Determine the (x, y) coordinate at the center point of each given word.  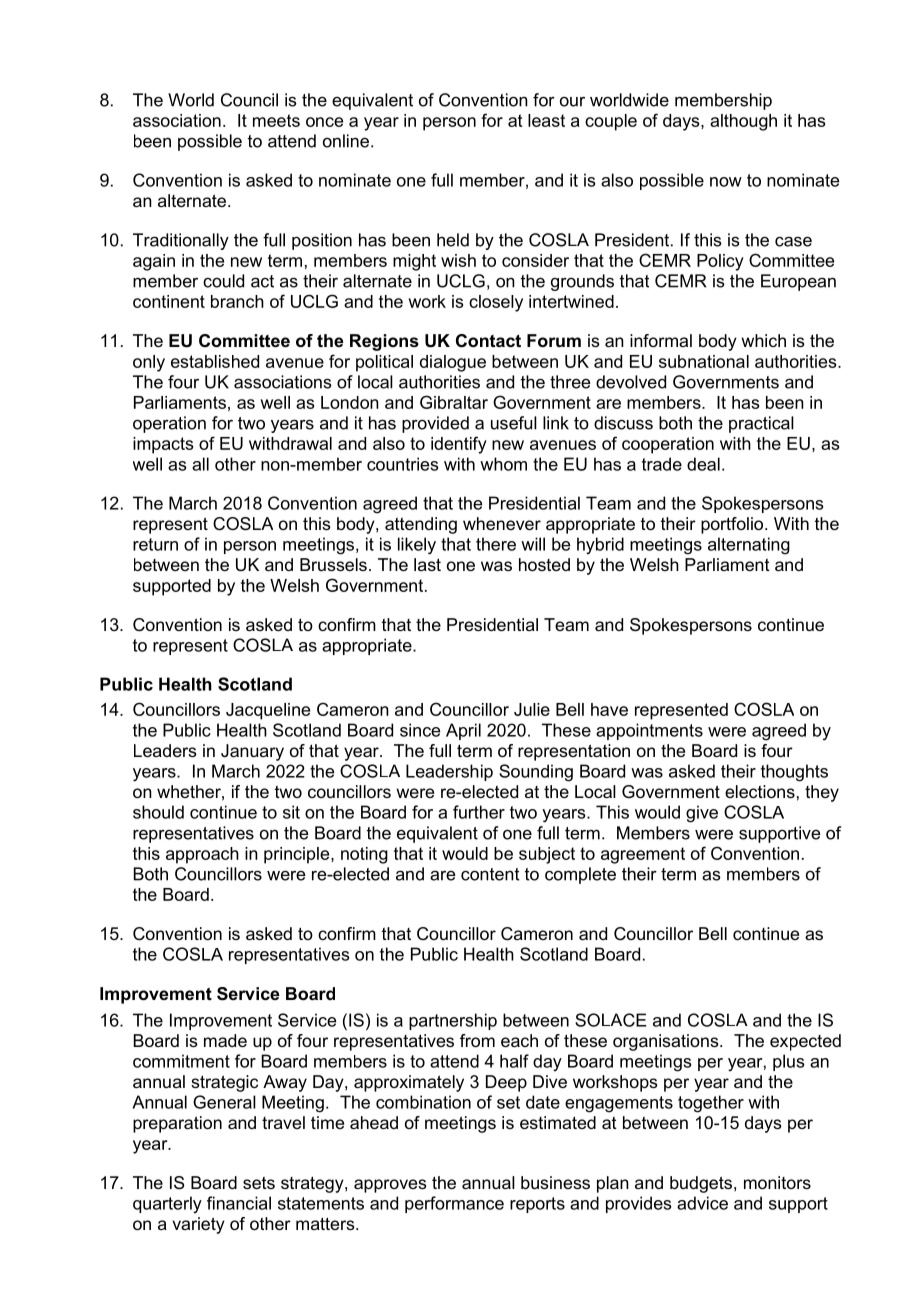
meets (276, 120)
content (490, 874)
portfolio (733, 525)
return (155, 544)
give (702, 814)
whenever (502, 523)
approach (202, 855)
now (726, 182)
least (546, 120)
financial (239, 1203)
